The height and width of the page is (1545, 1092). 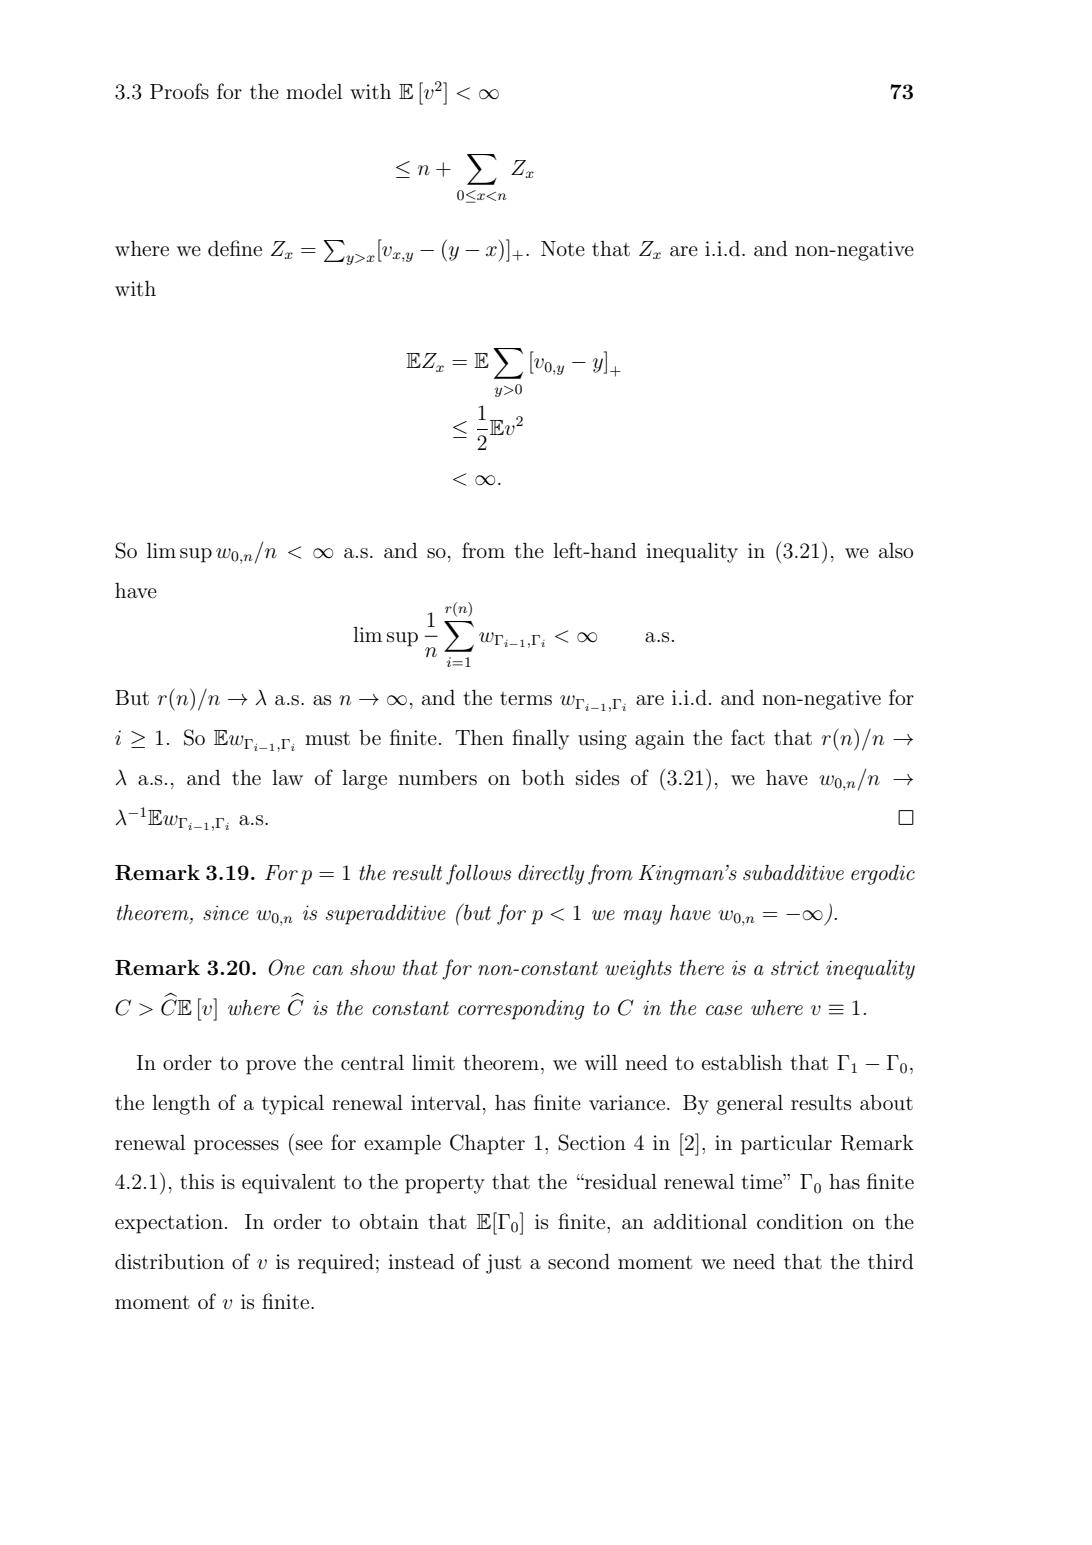 I want to click on also, so click(x=896, y=551).
